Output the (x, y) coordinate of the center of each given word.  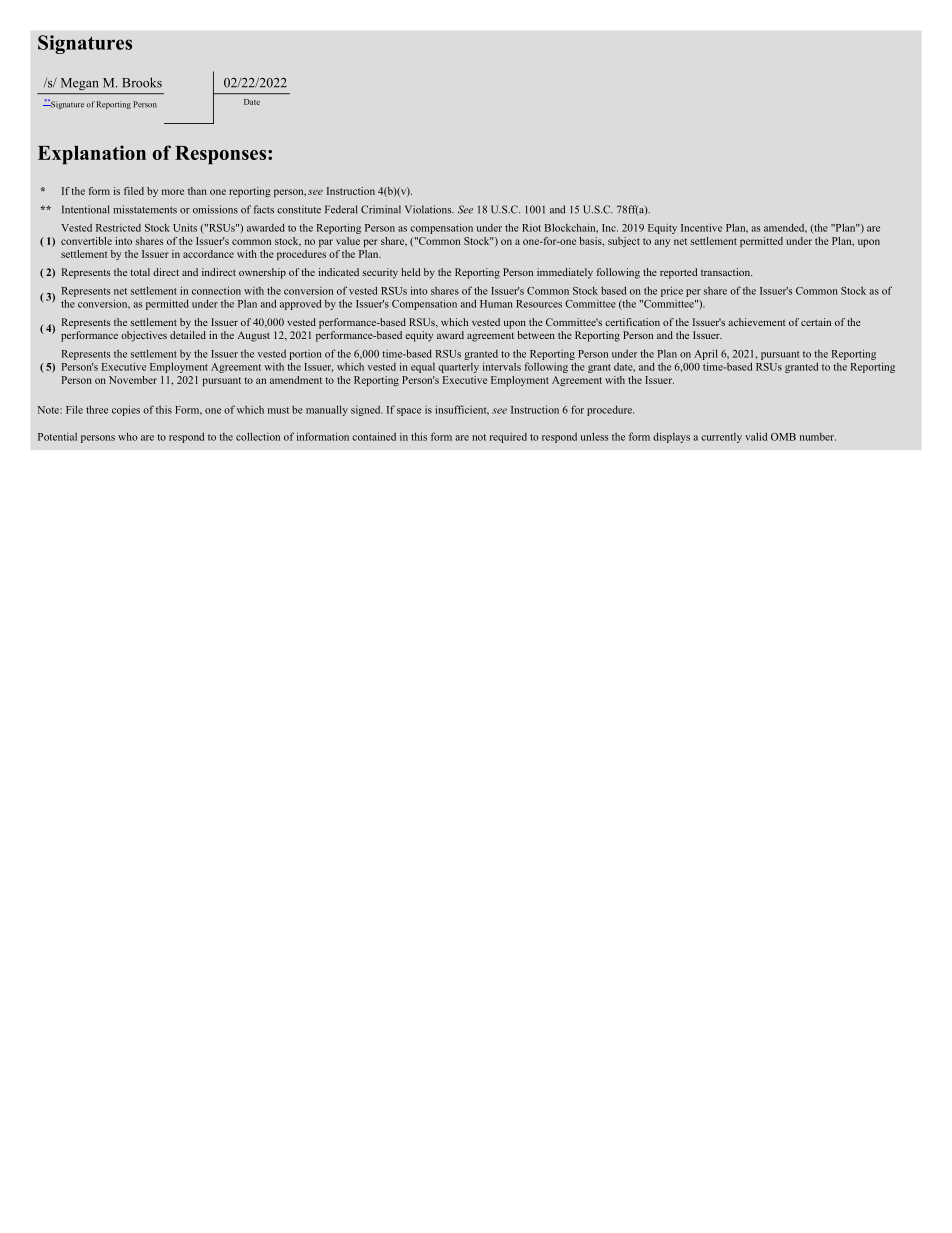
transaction (726, 272)
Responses (222, 155)
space (409, 412)
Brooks (142, 82)
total (140, 272)
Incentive (701, 227)
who (127, 436)
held (410, 272)
